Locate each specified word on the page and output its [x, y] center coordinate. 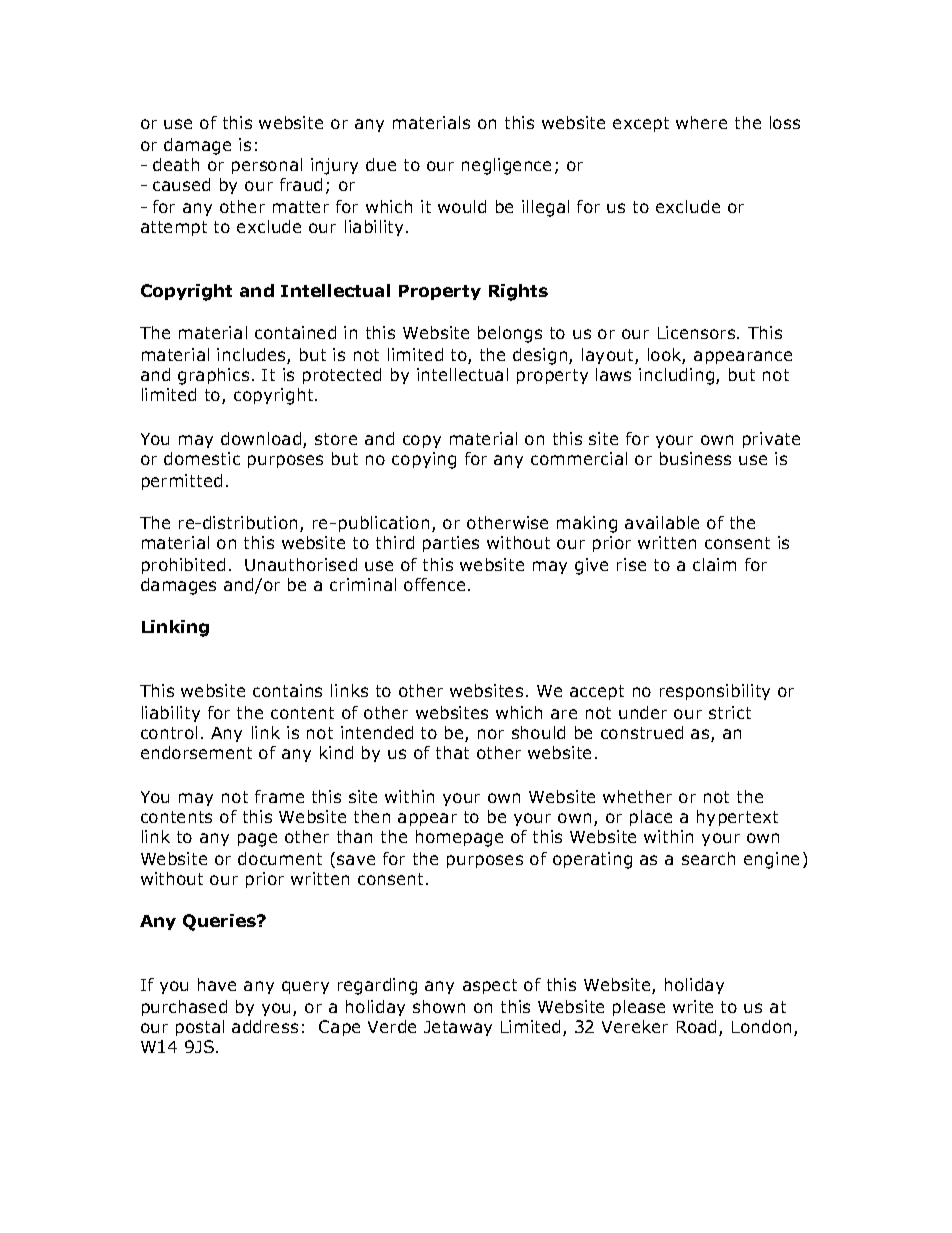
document [280, 858]
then [372, 816]
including [678, 376]
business [695, 458]
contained [295, 332]
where [701, 122]
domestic [202, 458]
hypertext [737, 818]
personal [267, 166]
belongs [510, 334]
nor [491, 734]
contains [287, 690]
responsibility [715, 692]
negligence [506, 166]
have [217, 984]
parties [451, 544]
